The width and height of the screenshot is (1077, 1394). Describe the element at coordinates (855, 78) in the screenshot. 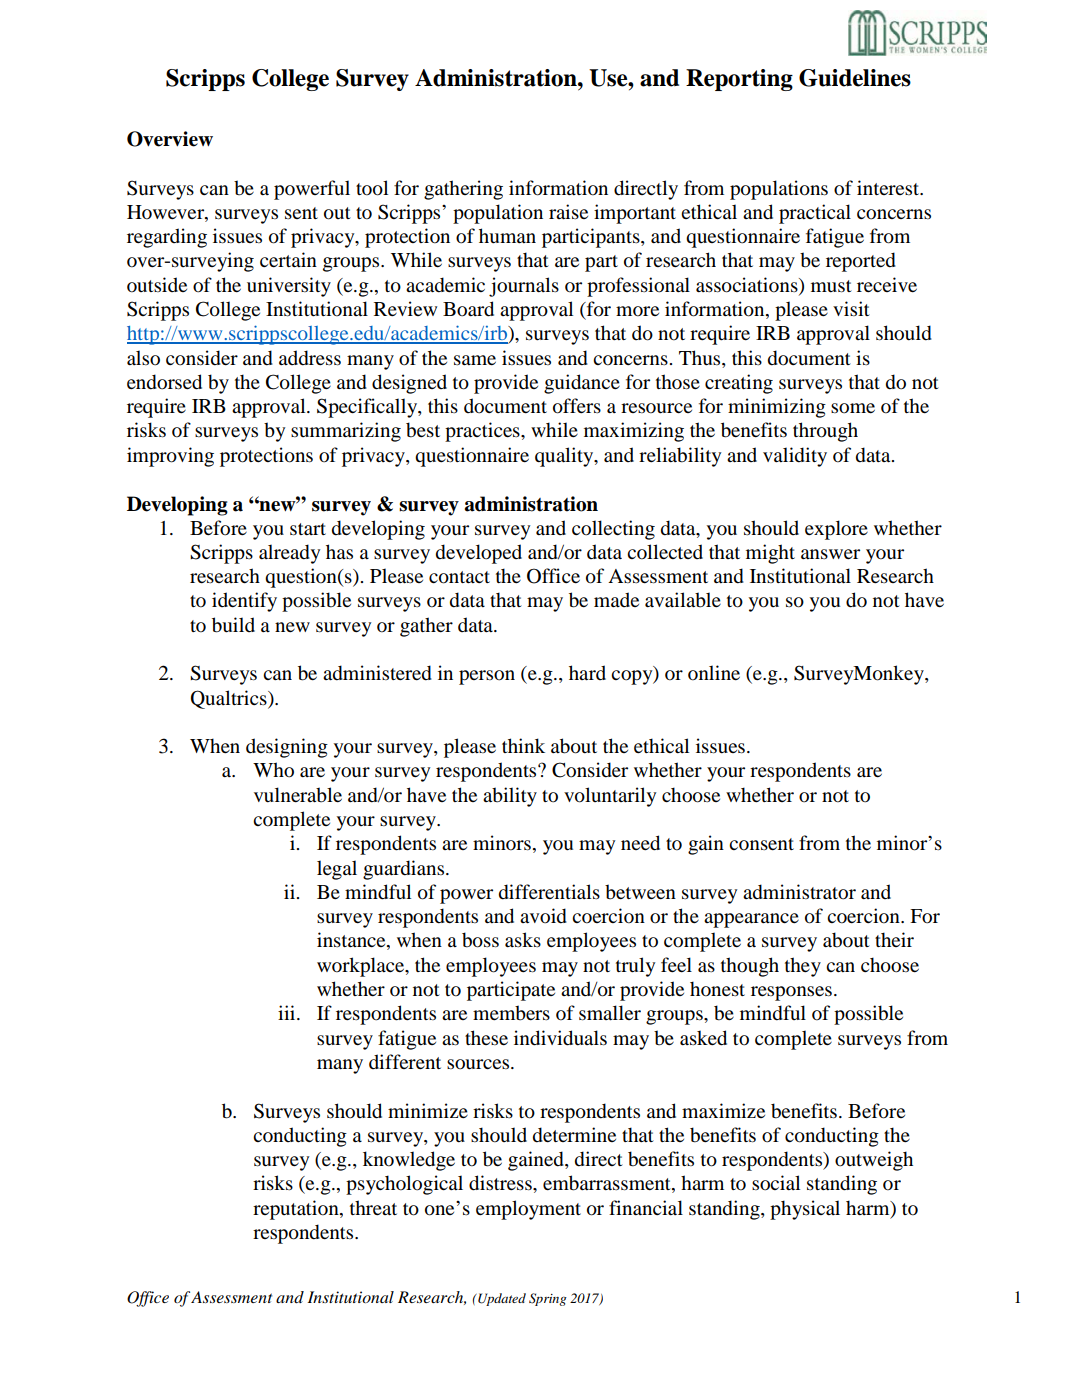

I see `Guidelines` at that location.
